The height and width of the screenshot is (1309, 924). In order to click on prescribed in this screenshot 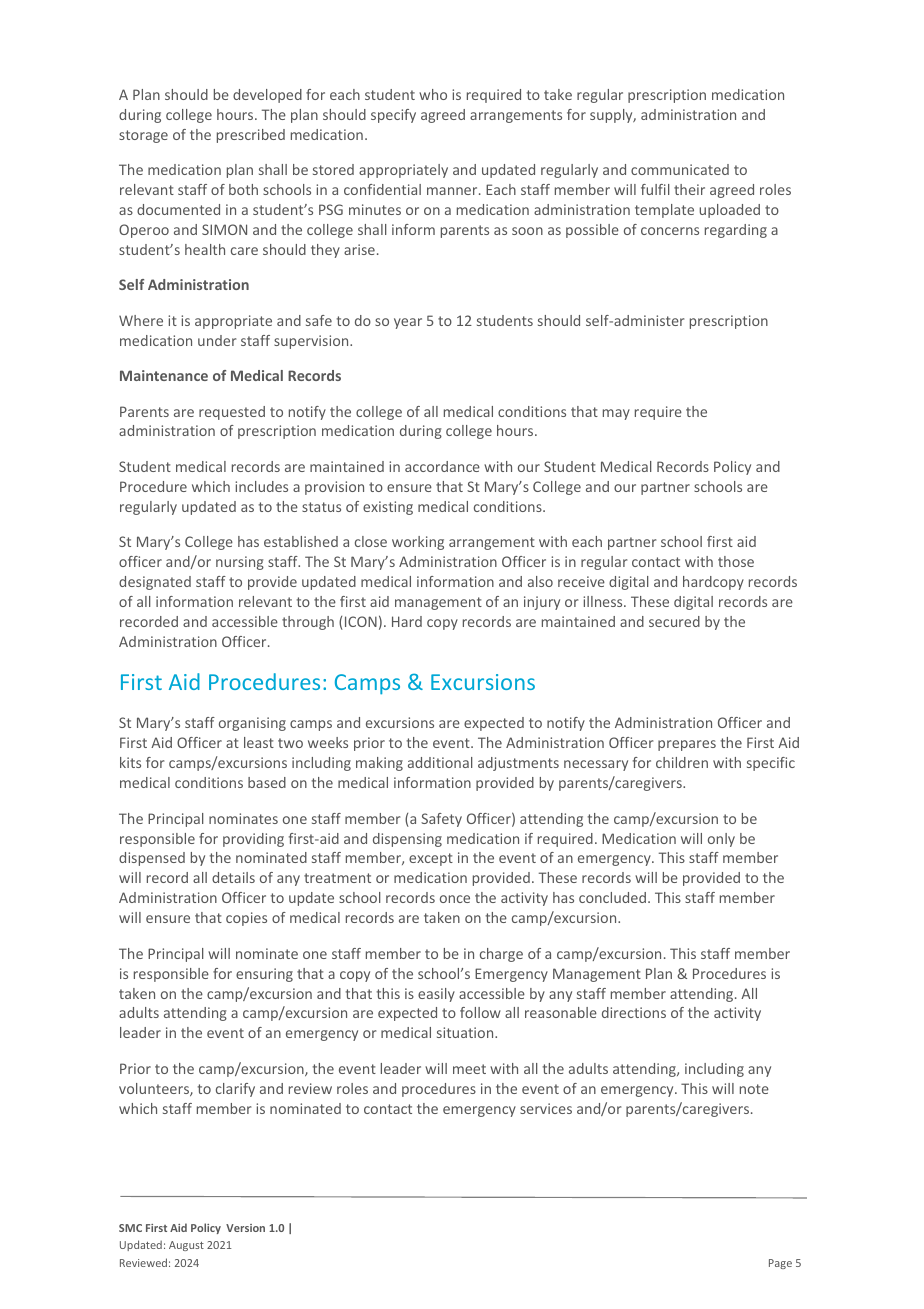, I will do `click(251, 136)`.
